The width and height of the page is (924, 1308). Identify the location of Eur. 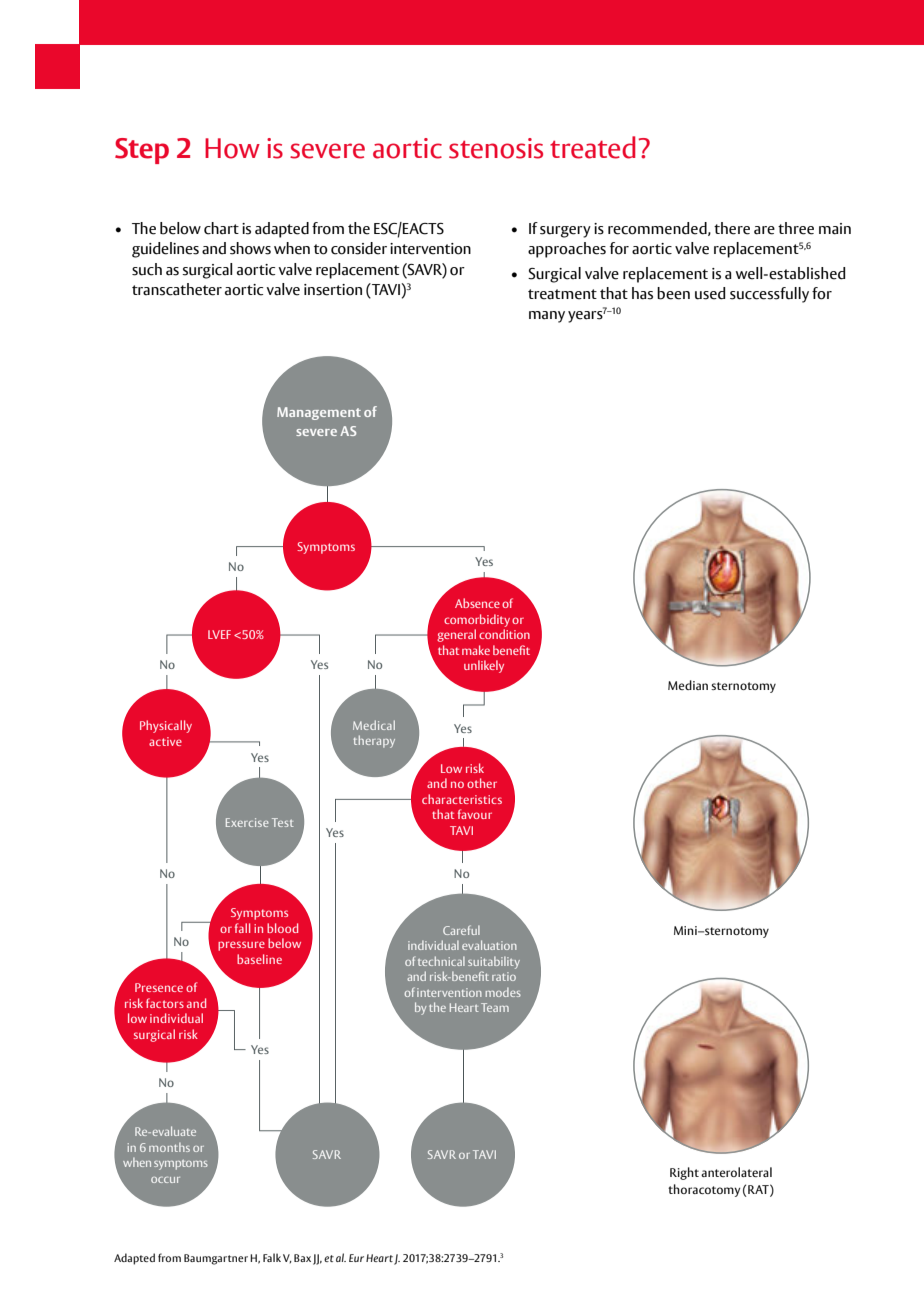
(356, 1258).
